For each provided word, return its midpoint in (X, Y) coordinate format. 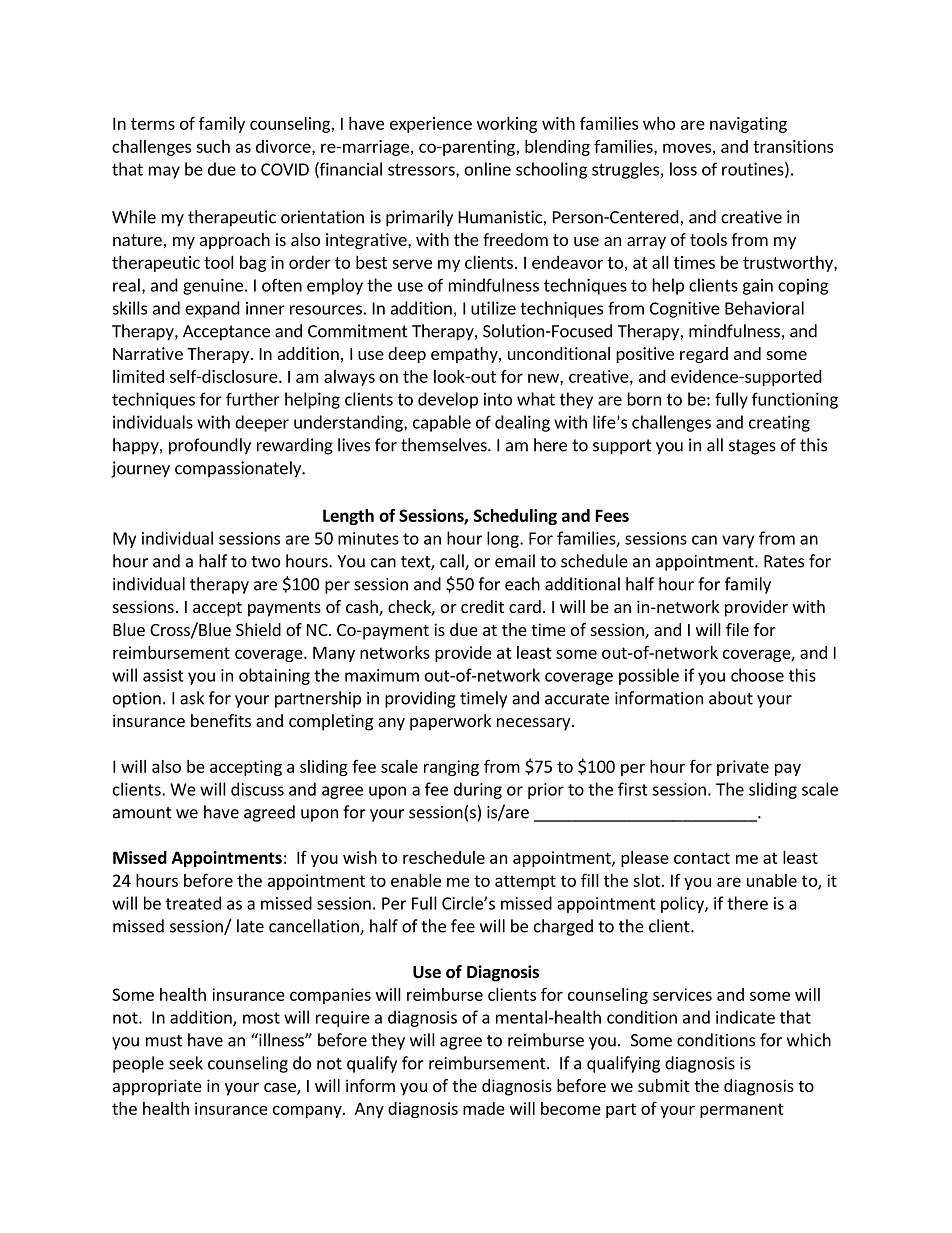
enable (416, 880)
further (253, 399)
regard (704, 355)
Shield (258, 629)
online (487, 169)
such (213, 146)
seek (186, 1063)
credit (482, 606)
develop (448, 400)
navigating (748, 125)
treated (193, 903)
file (737, 629)
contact (702, 858)
